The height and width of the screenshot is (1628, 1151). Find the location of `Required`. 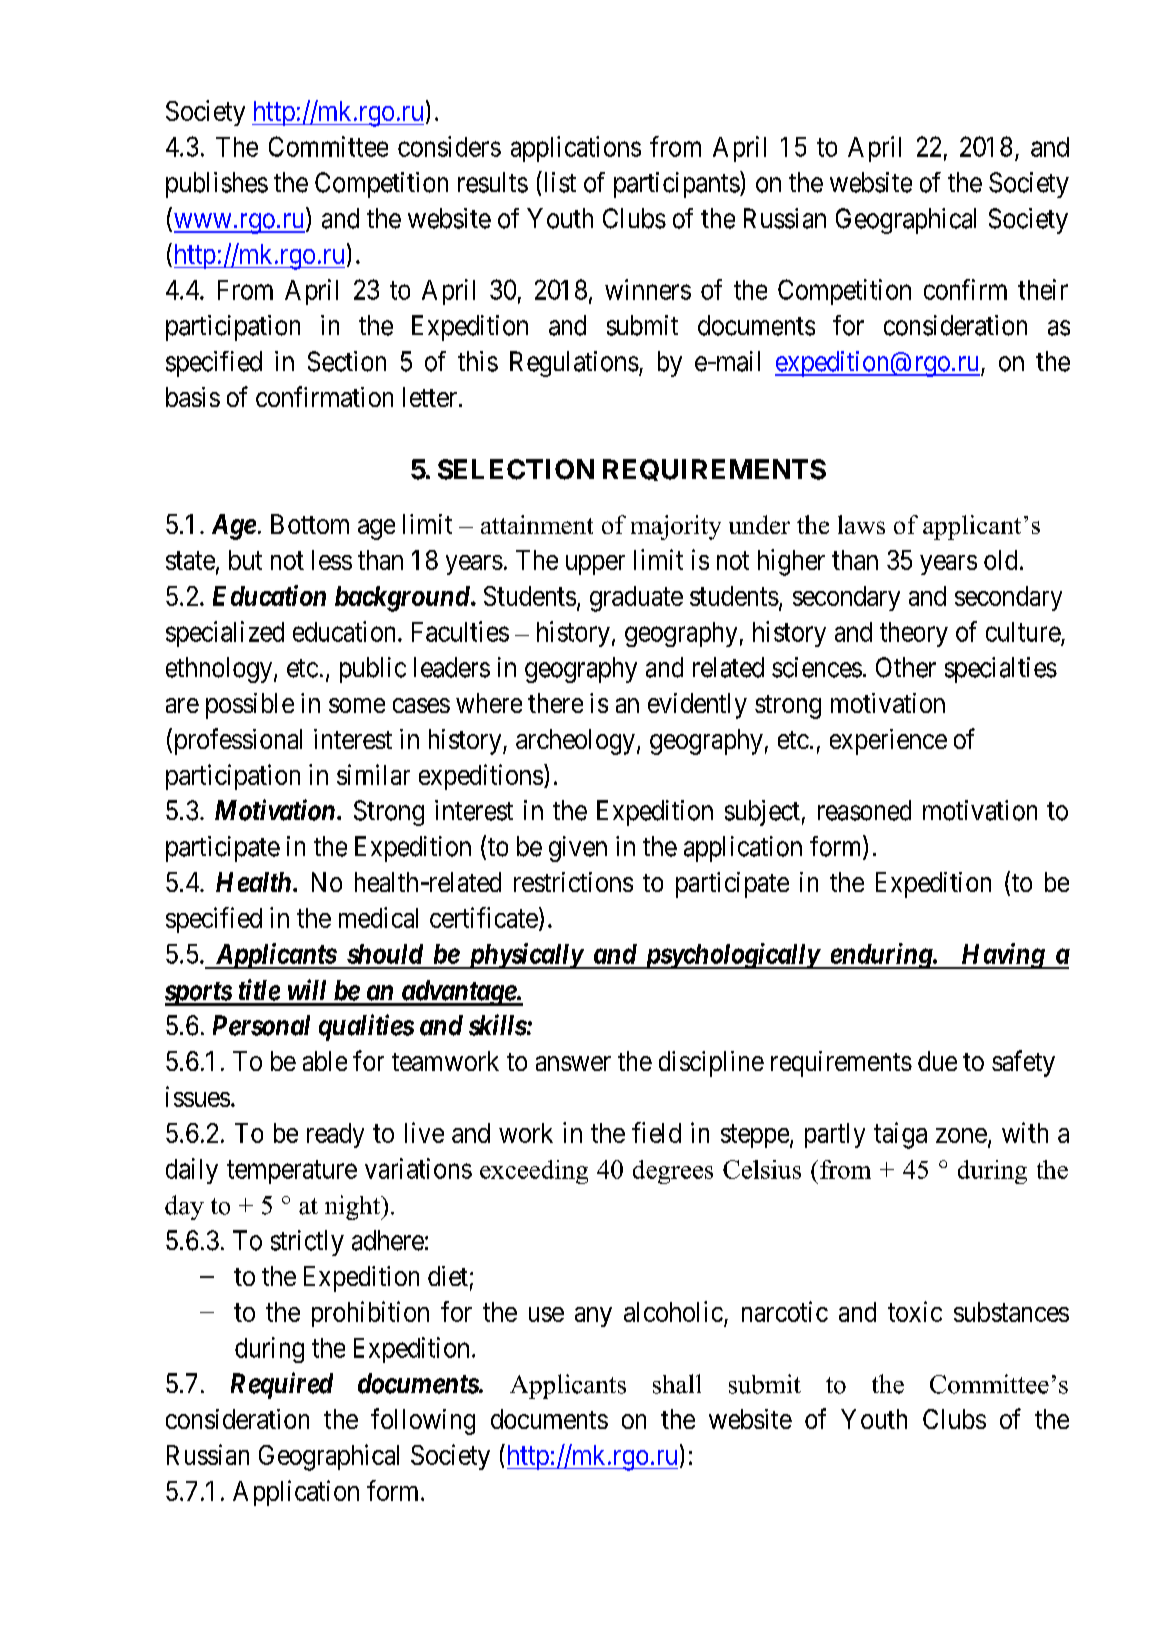

Required is located at coordinates (282, 1385).
